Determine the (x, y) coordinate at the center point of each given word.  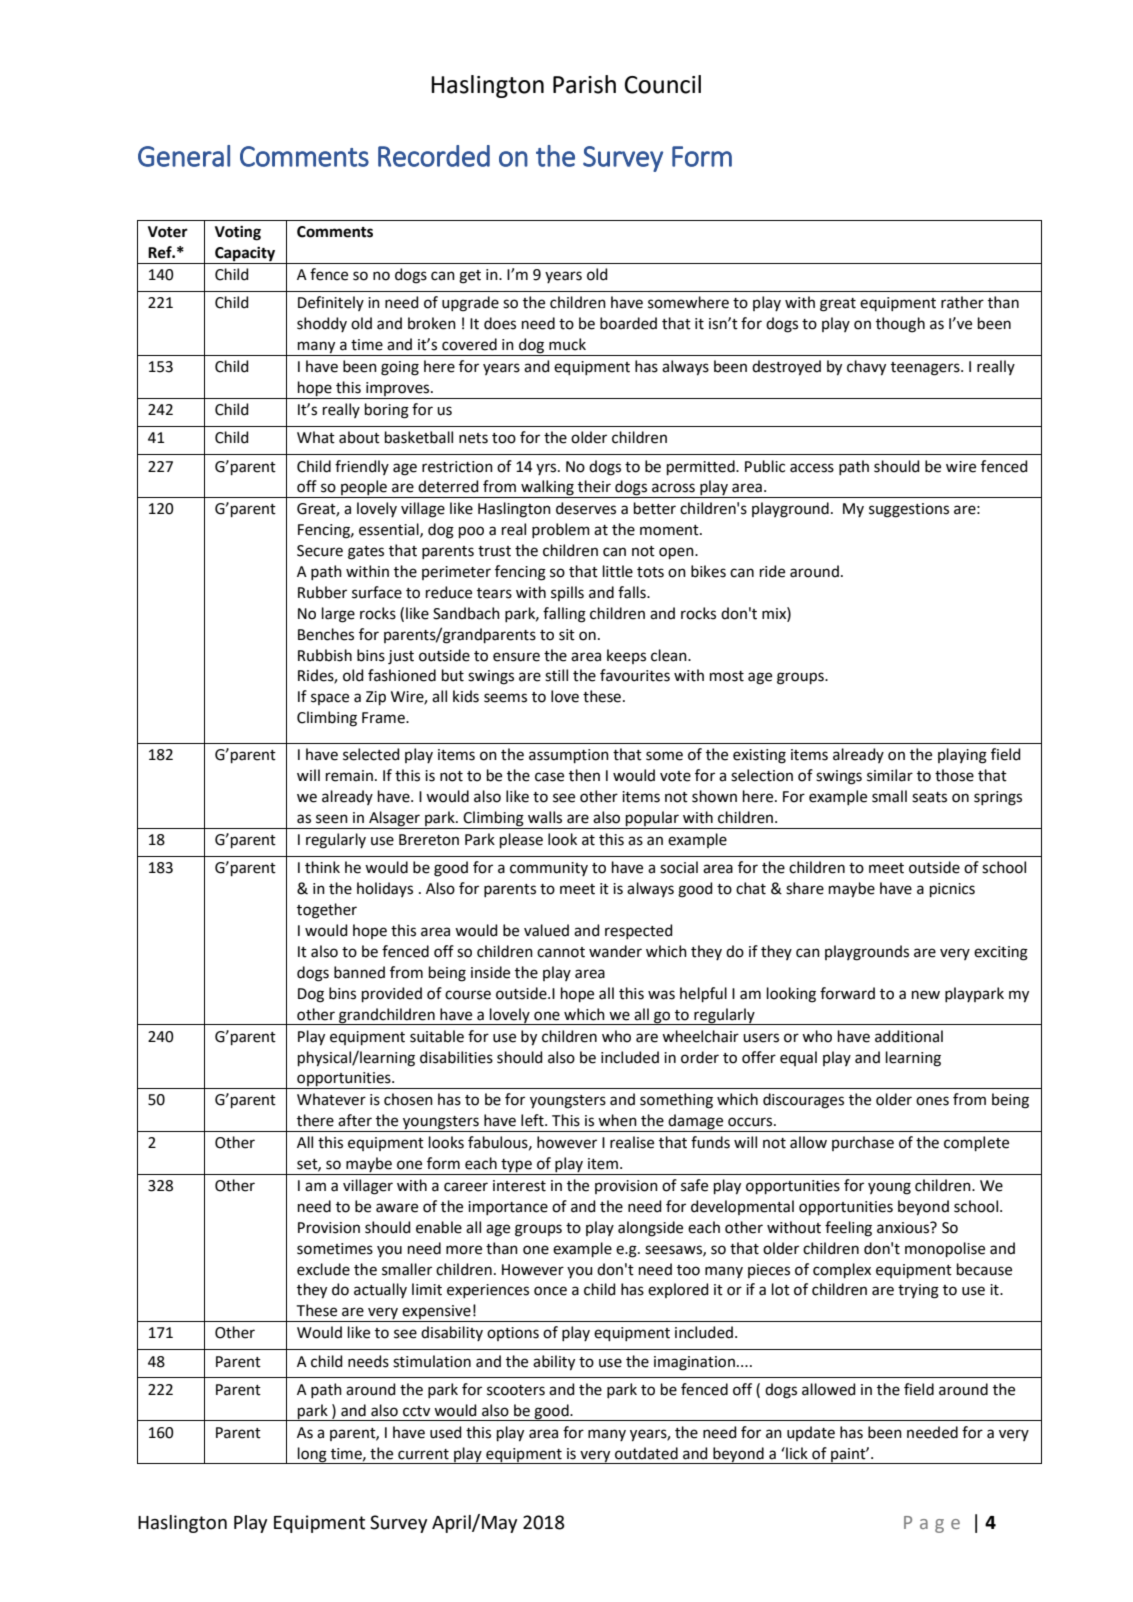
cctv (416, 1411)
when (617, 1120)
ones (932, 1101)
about (359, 437)
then (584, 775)
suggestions (909, 510)
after (355, 1120)
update (811, 1433)
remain (349, 776)
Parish (584, 84)
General (184, 156)
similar (890, 775)
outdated (646, 1453)
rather (962, 302)
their (594, 486)
